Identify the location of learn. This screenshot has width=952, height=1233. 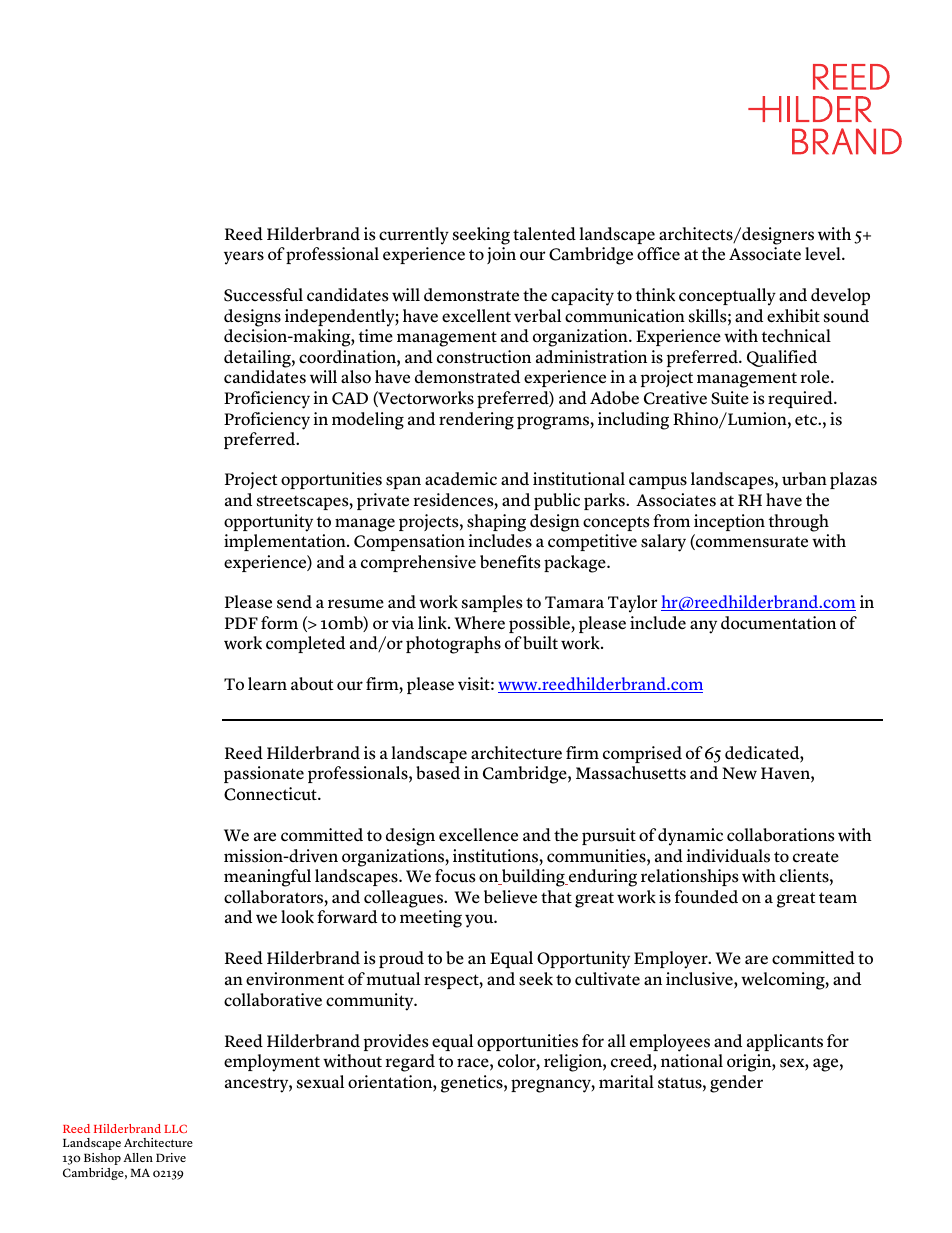
(267, 684).
